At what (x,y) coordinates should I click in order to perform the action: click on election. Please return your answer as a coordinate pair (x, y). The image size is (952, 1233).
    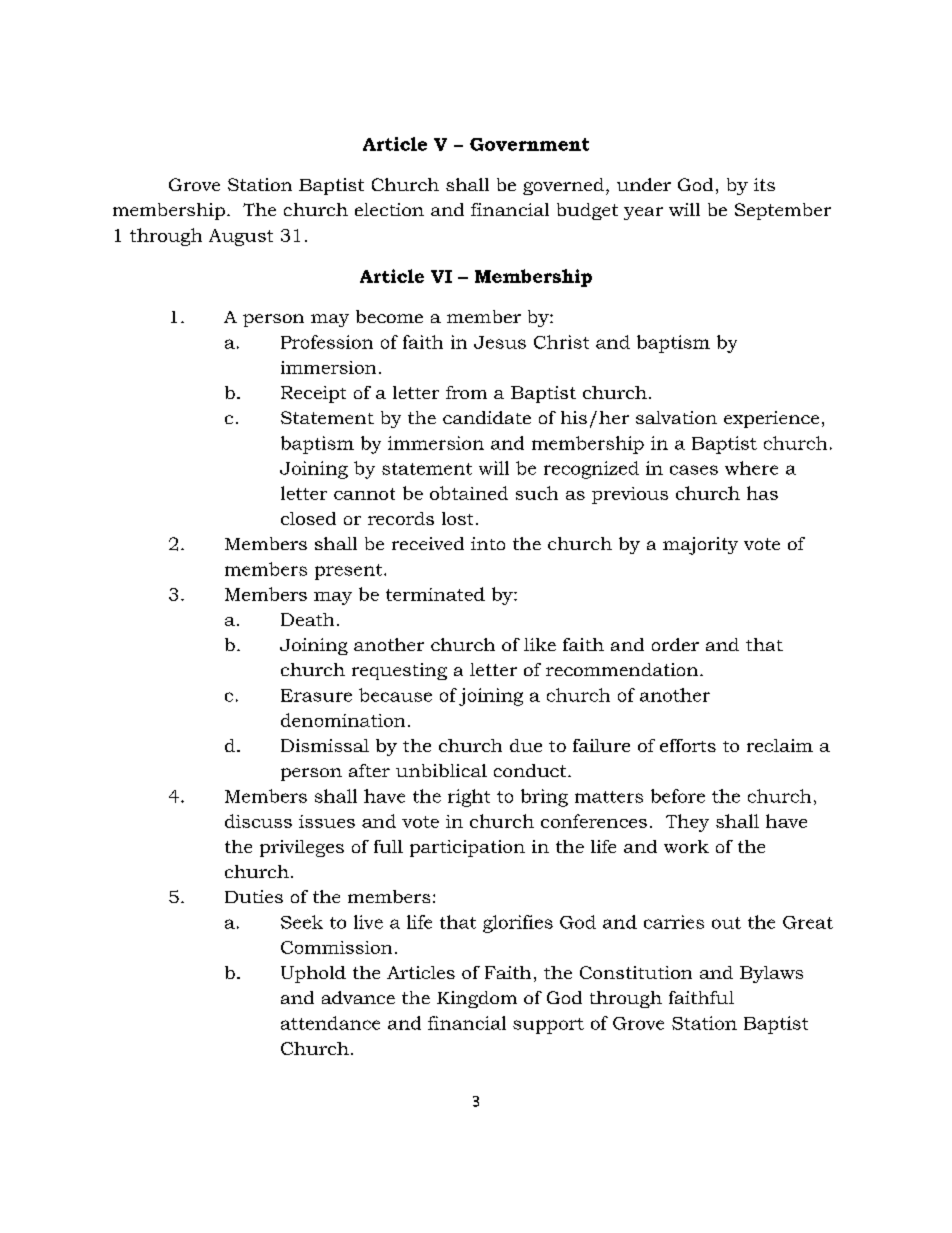
    Looking at the image, I should click on (389, 209).
